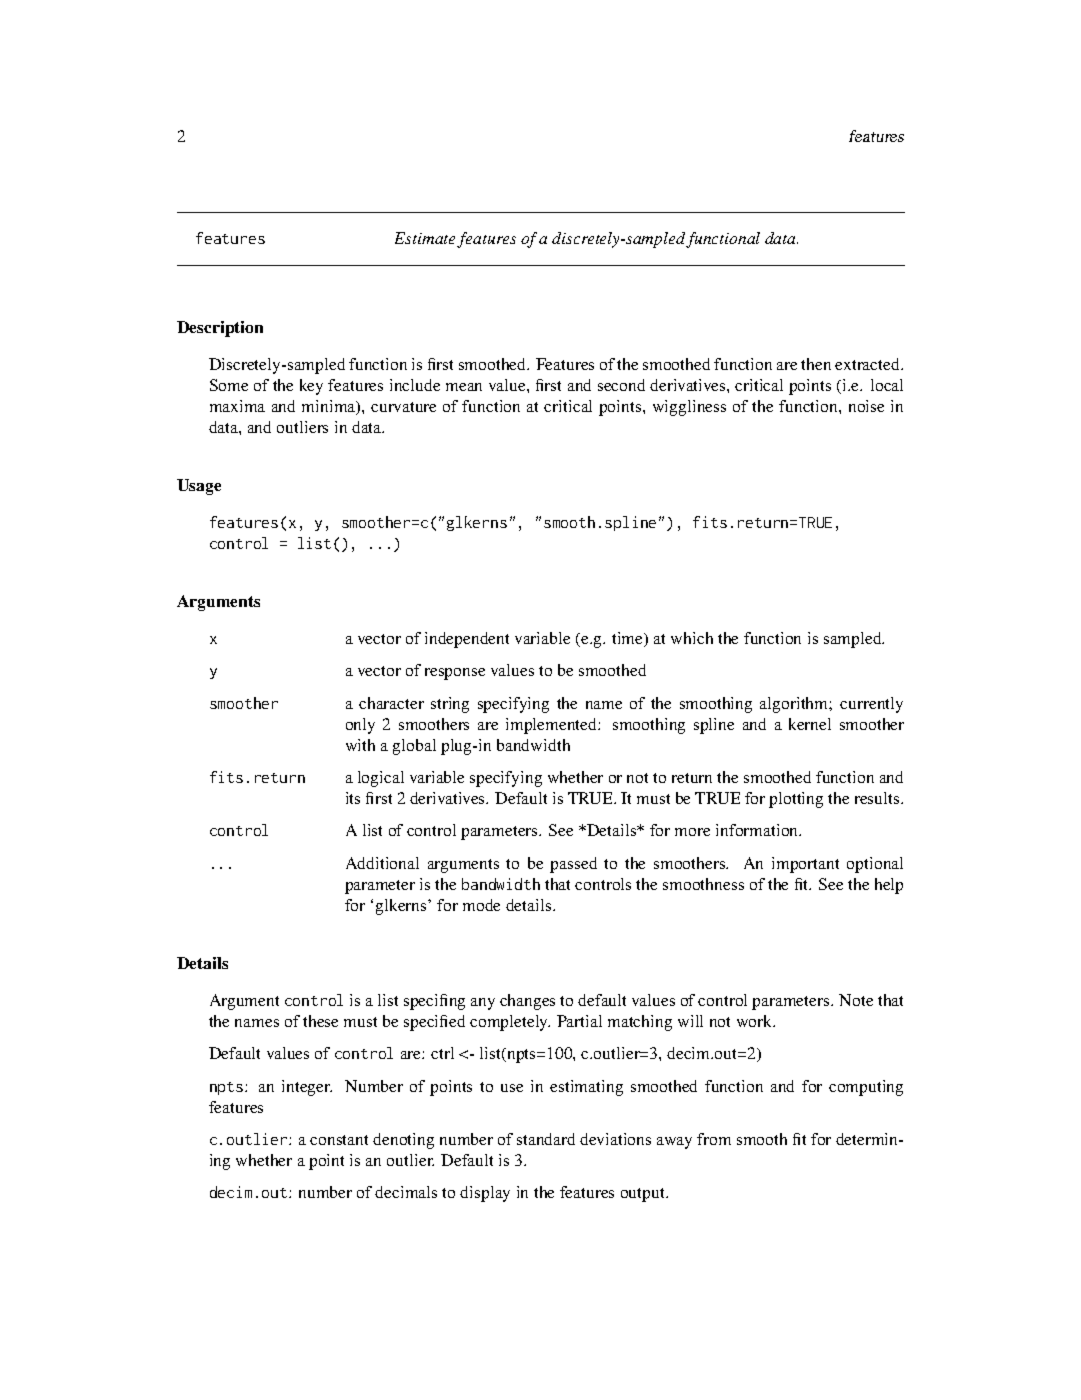  Describe the element at coordinates (573, 865) in the document. I see `passed` at that location.
